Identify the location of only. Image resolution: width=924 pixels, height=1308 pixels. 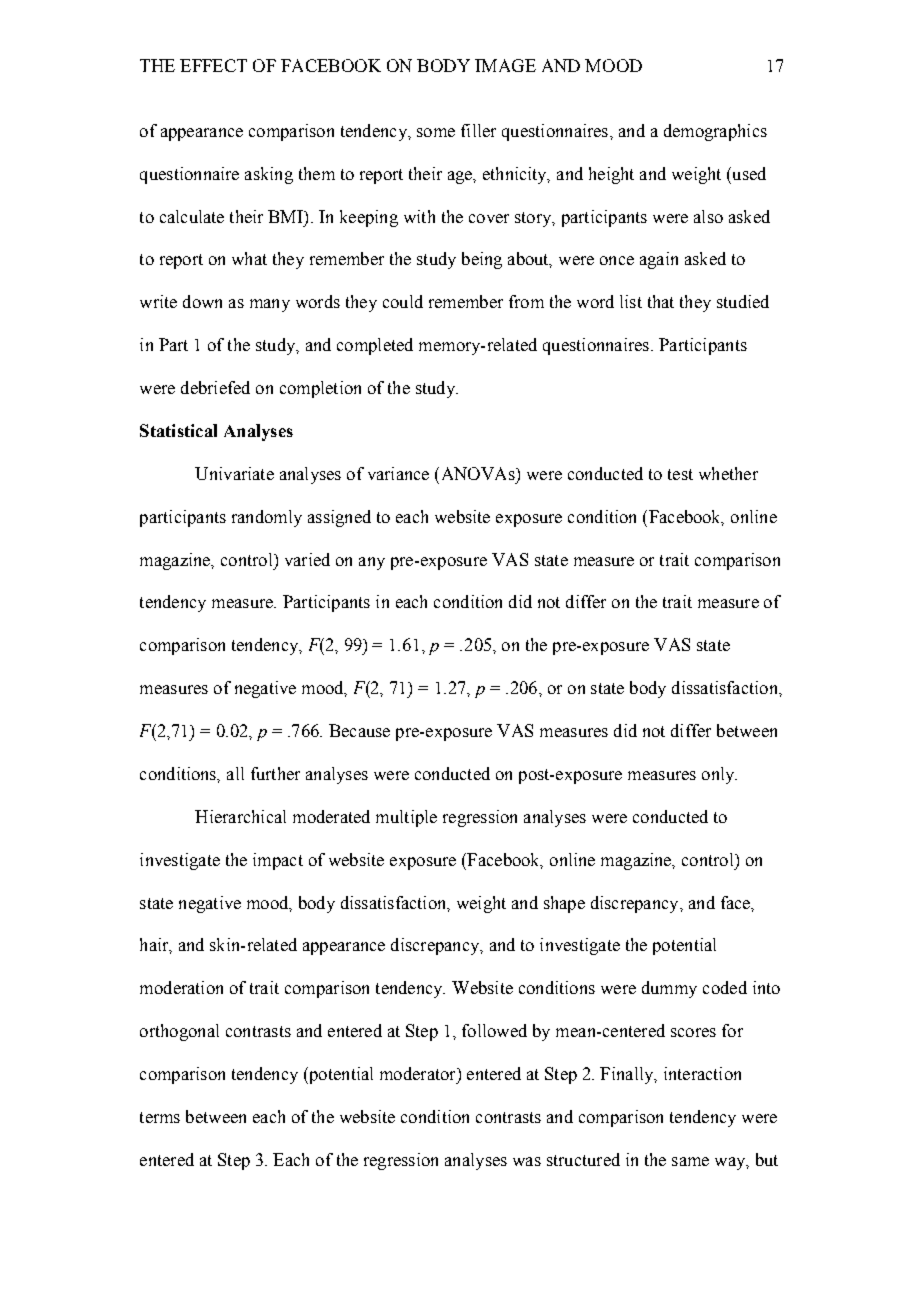
(719, 775).
